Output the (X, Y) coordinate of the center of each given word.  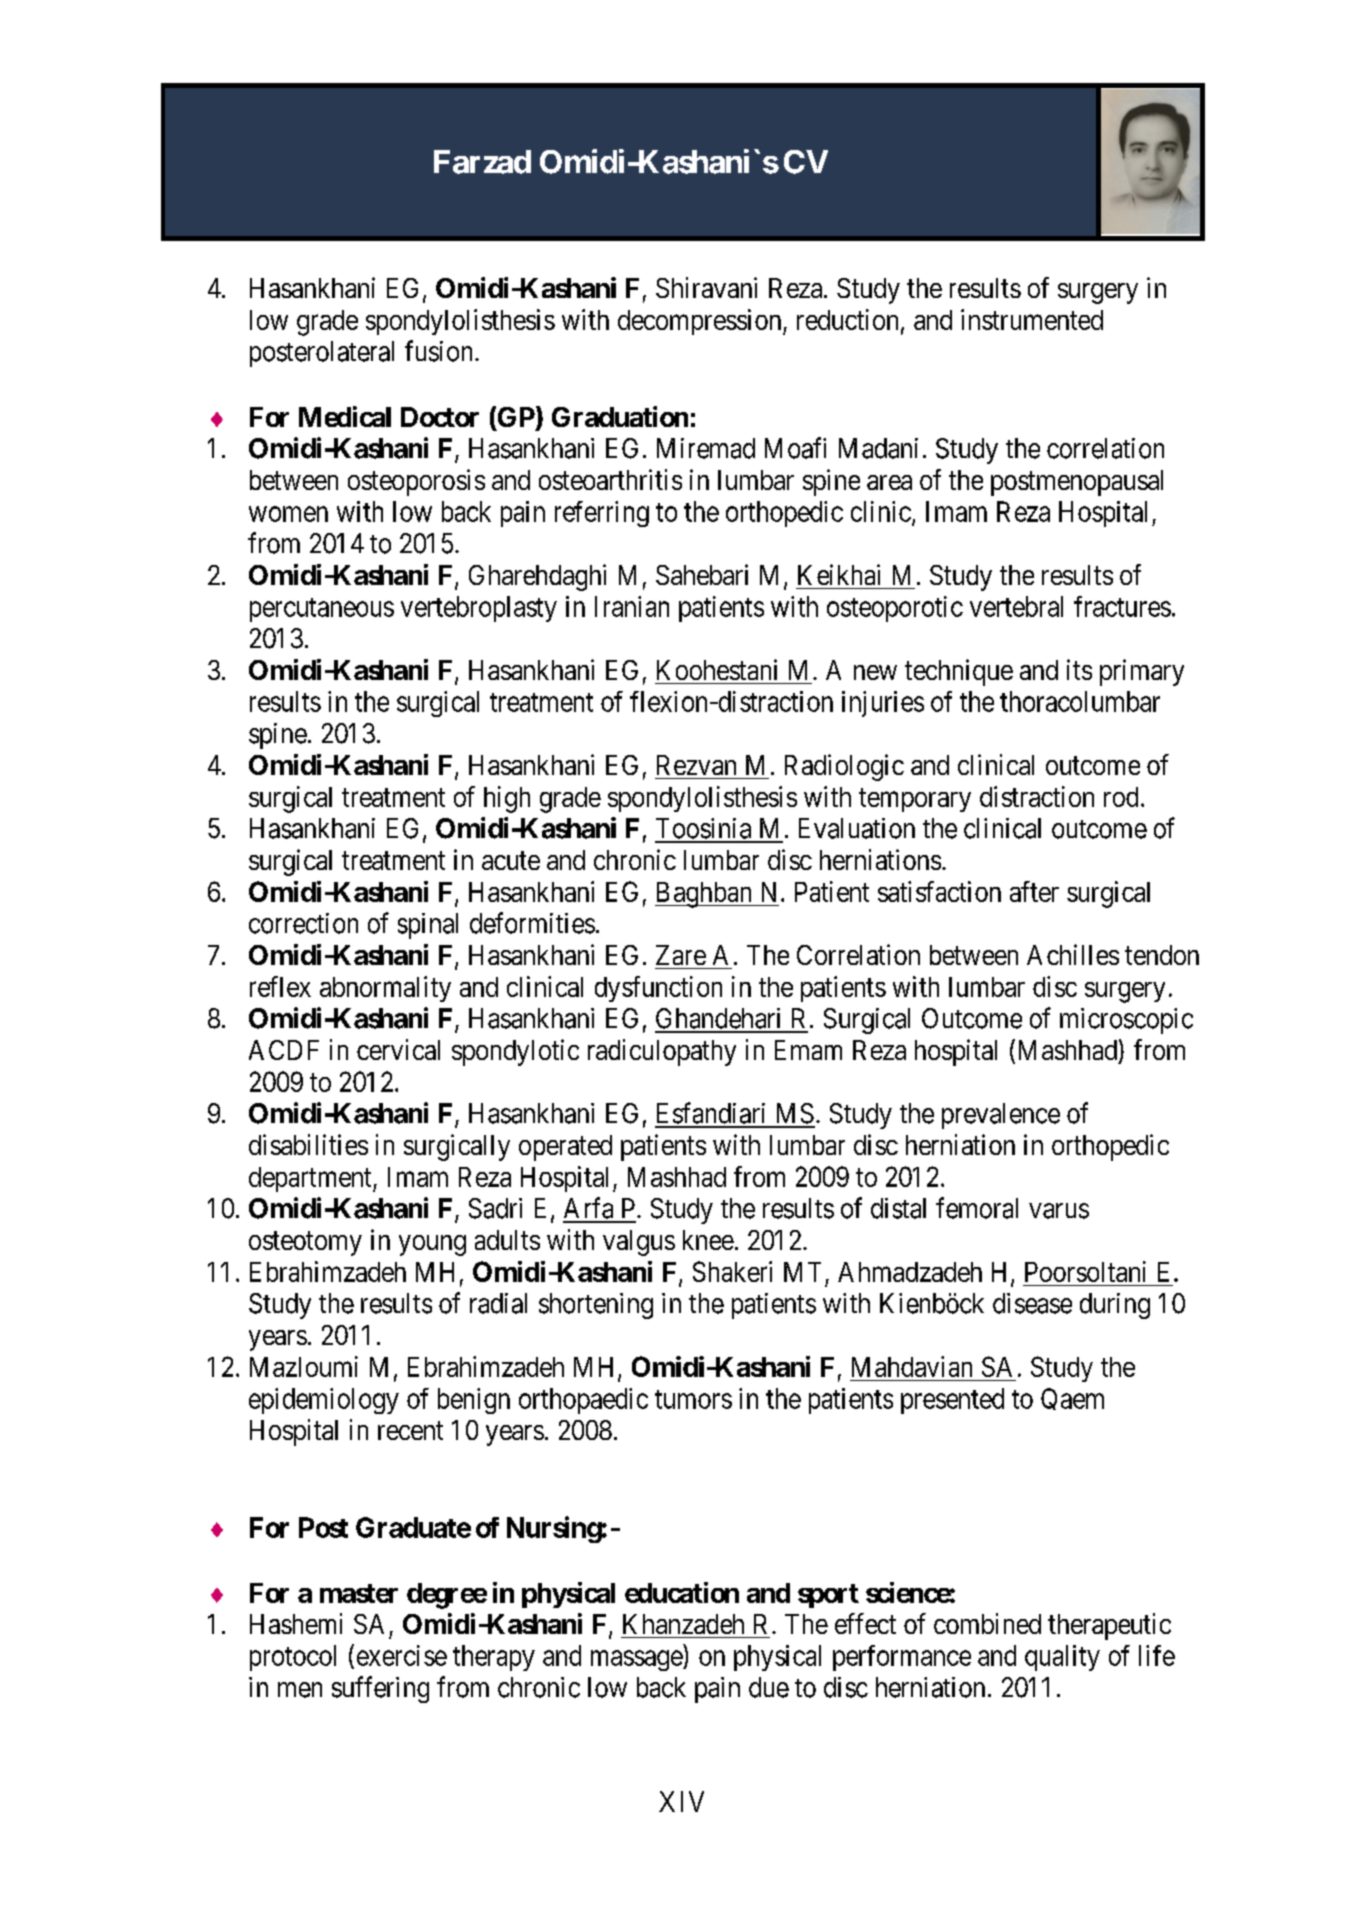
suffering (380, 1689)
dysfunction (658, 989)
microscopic (1126, 1021)
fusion (438, 351)
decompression (701, 322)
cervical (398, 1049)
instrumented (1032, 319)
